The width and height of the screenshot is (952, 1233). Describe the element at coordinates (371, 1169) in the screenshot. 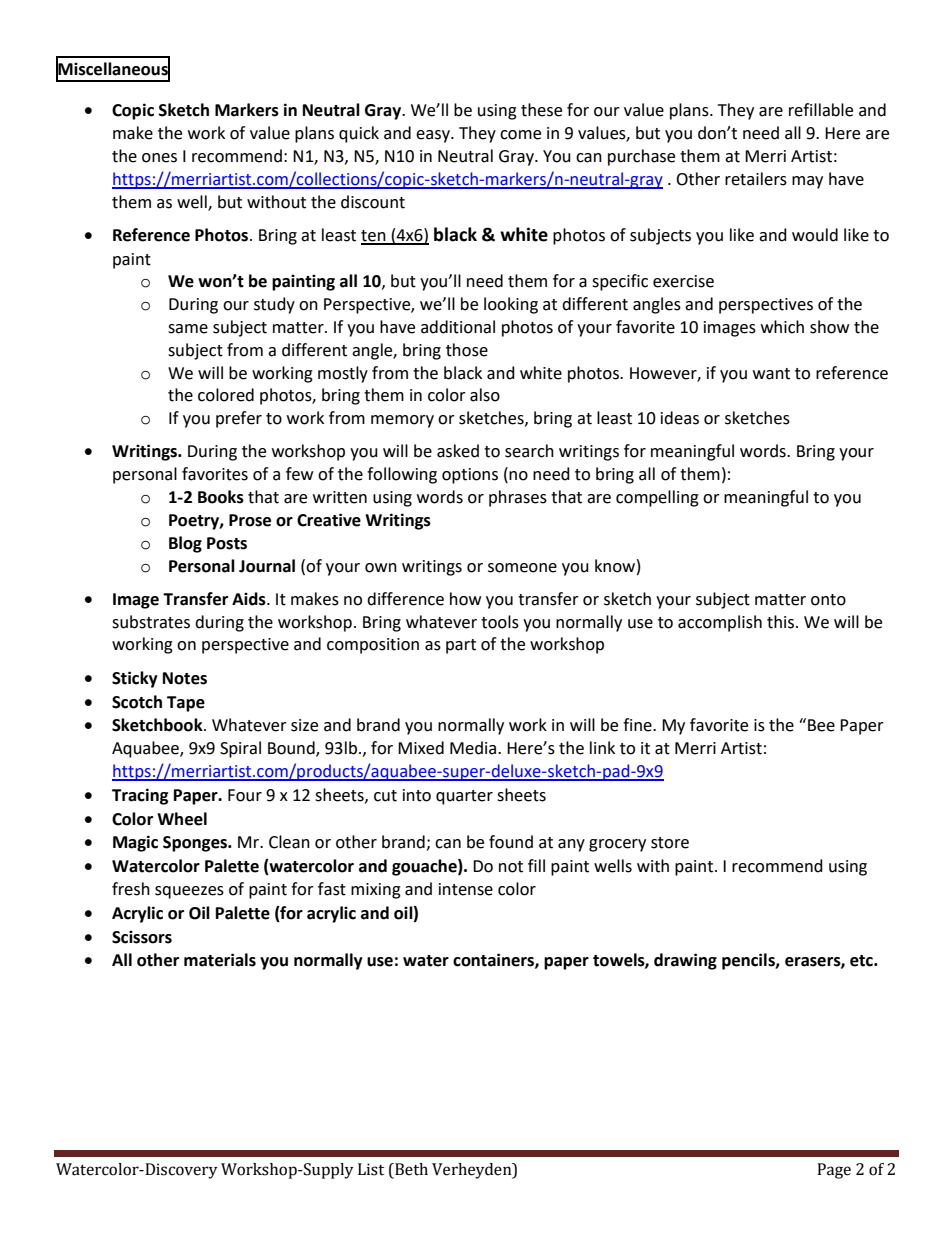

I see `List` at that location.
